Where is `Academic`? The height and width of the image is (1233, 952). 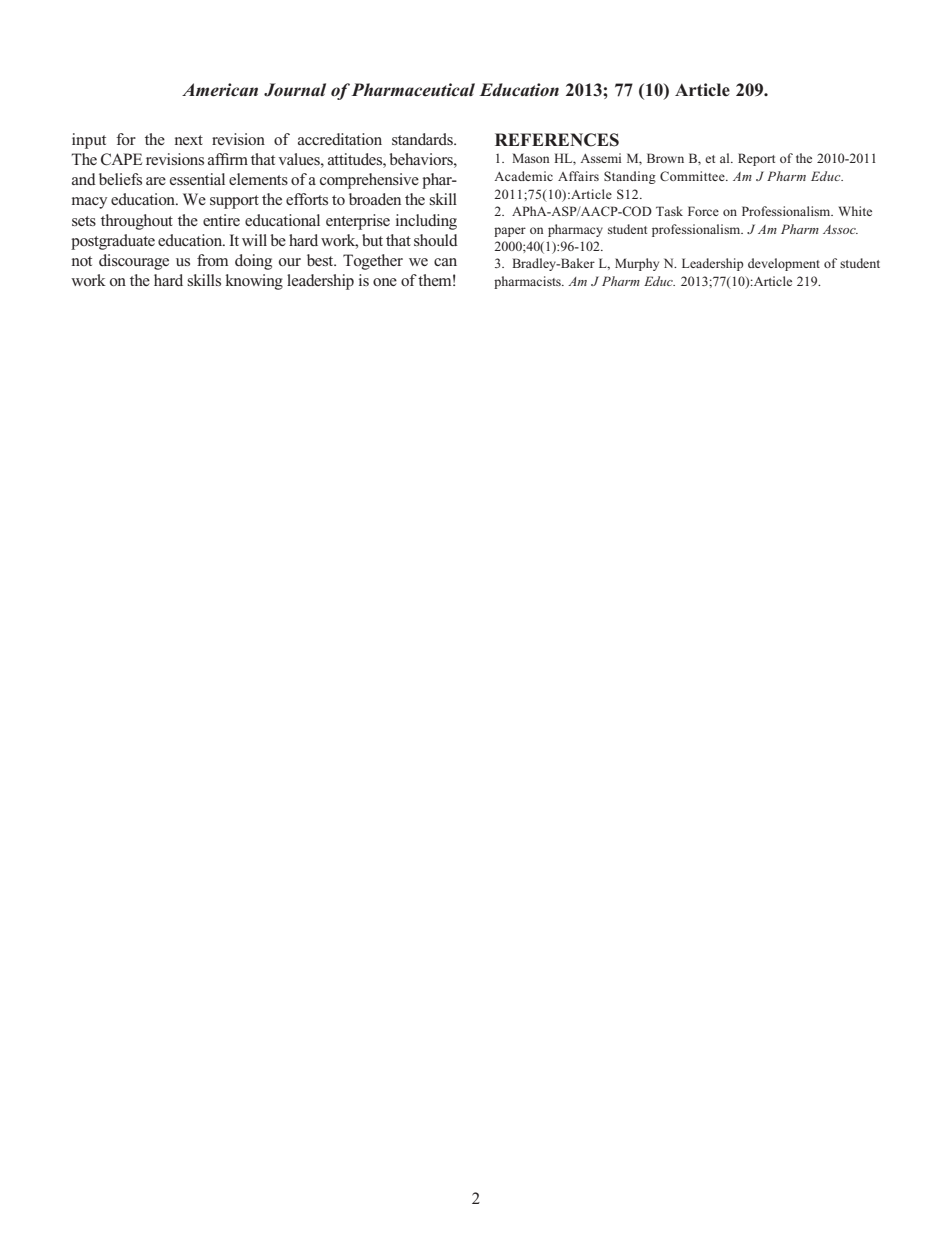
Academic is located at coordinates (523, 176).
